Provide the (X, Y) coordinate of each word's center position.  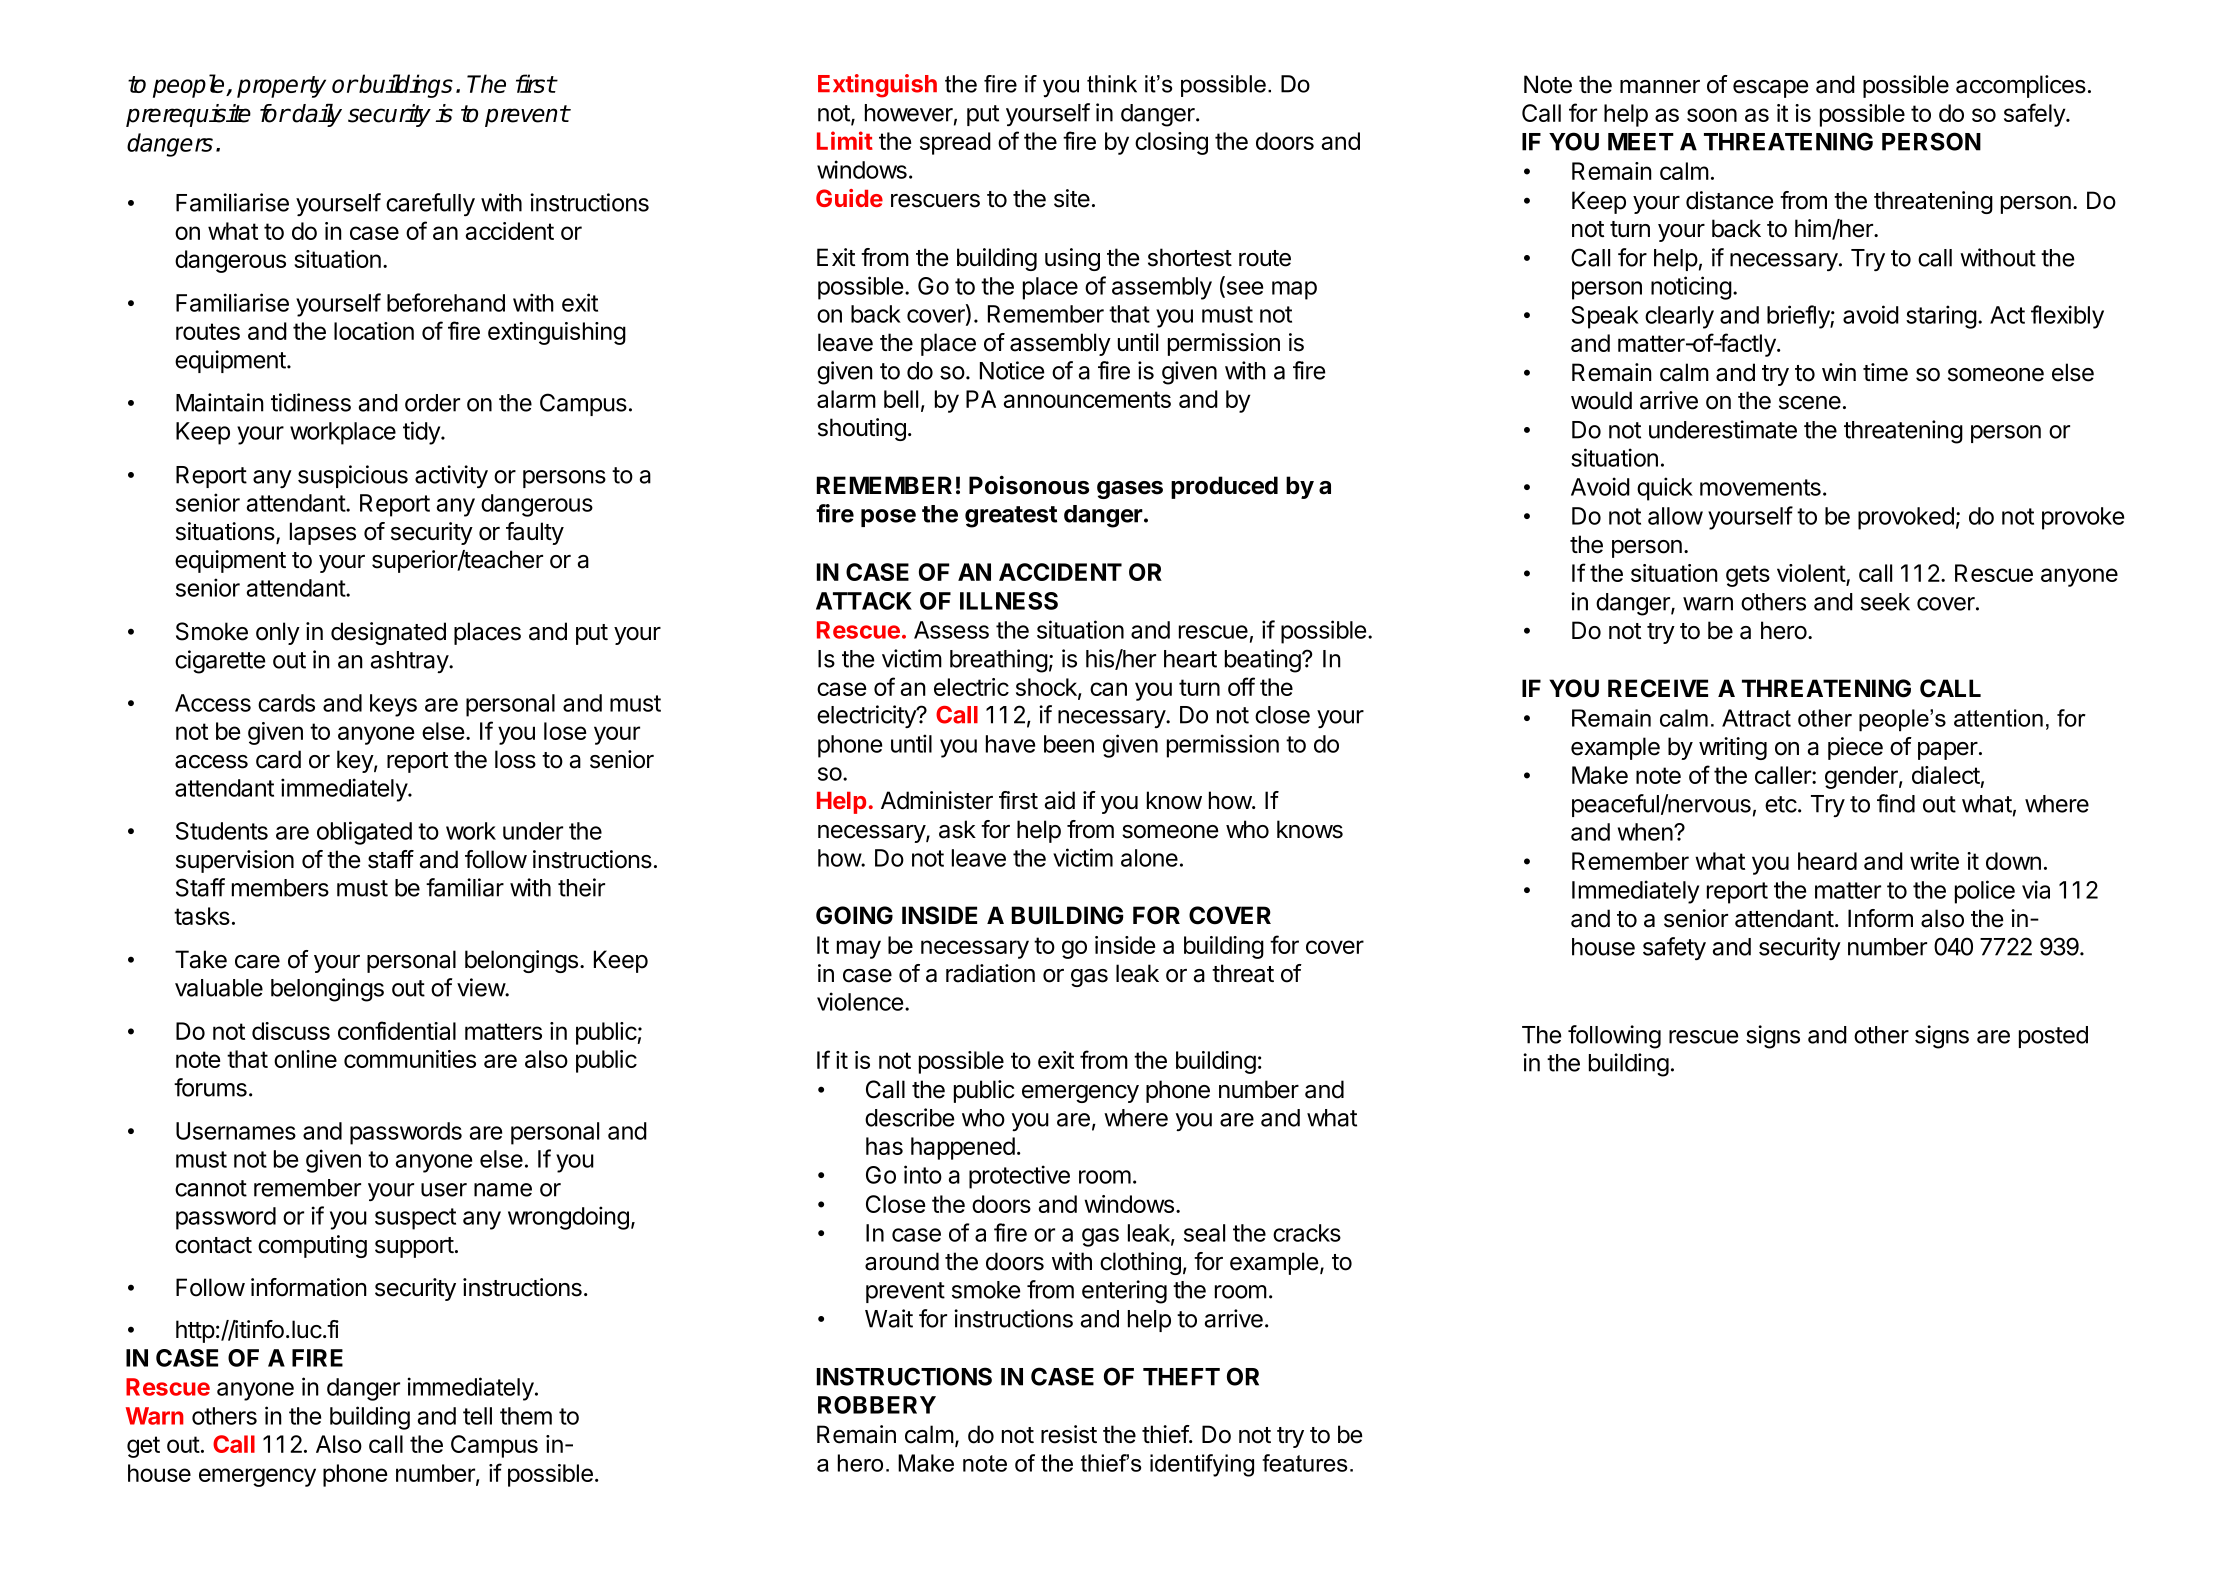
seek (1885, 602)
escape (1770, 89)
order (432, 403)
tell (477, 1416)
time (1885, 372)
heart (1190, 659)
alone (1149, 858)
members (280, 888)
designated (388, 633)
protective (1019, 1177)
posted (2053, 1037)
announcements (1087, 399)
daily (317, 115)
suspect (415, 1219)
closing (1171, 143)
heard (1827, 861)
